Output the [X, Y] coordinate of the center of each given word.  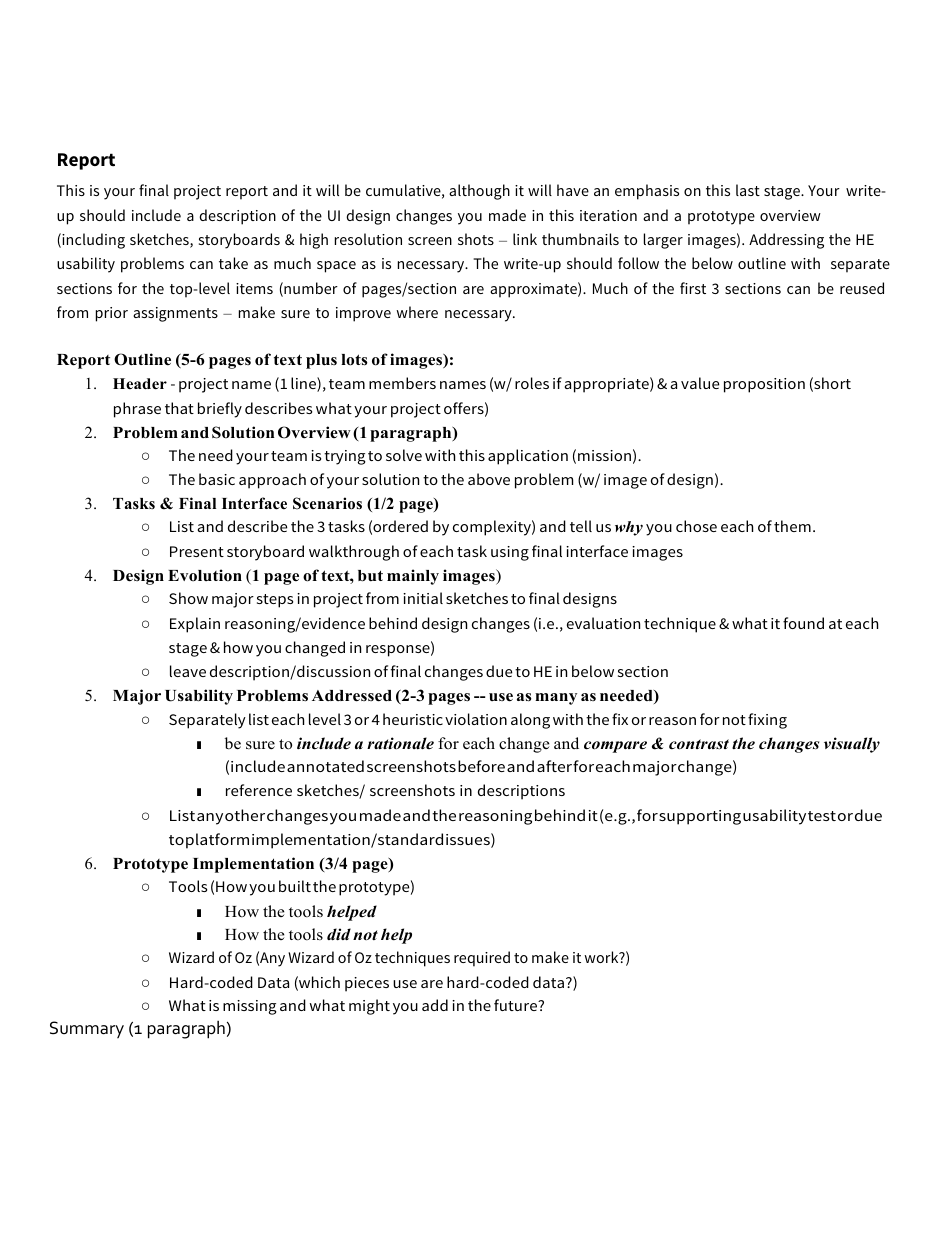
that [179, 408]
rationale [400, 743]
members [402, 383]
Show [188, 598]
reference [259, 790]
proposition [764, 385]
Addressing [786, 241]
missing [250, 1007]
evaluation [603, 623]
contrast [699, 744]
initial [423, 598]
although [479, 192]
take [233, 263]
